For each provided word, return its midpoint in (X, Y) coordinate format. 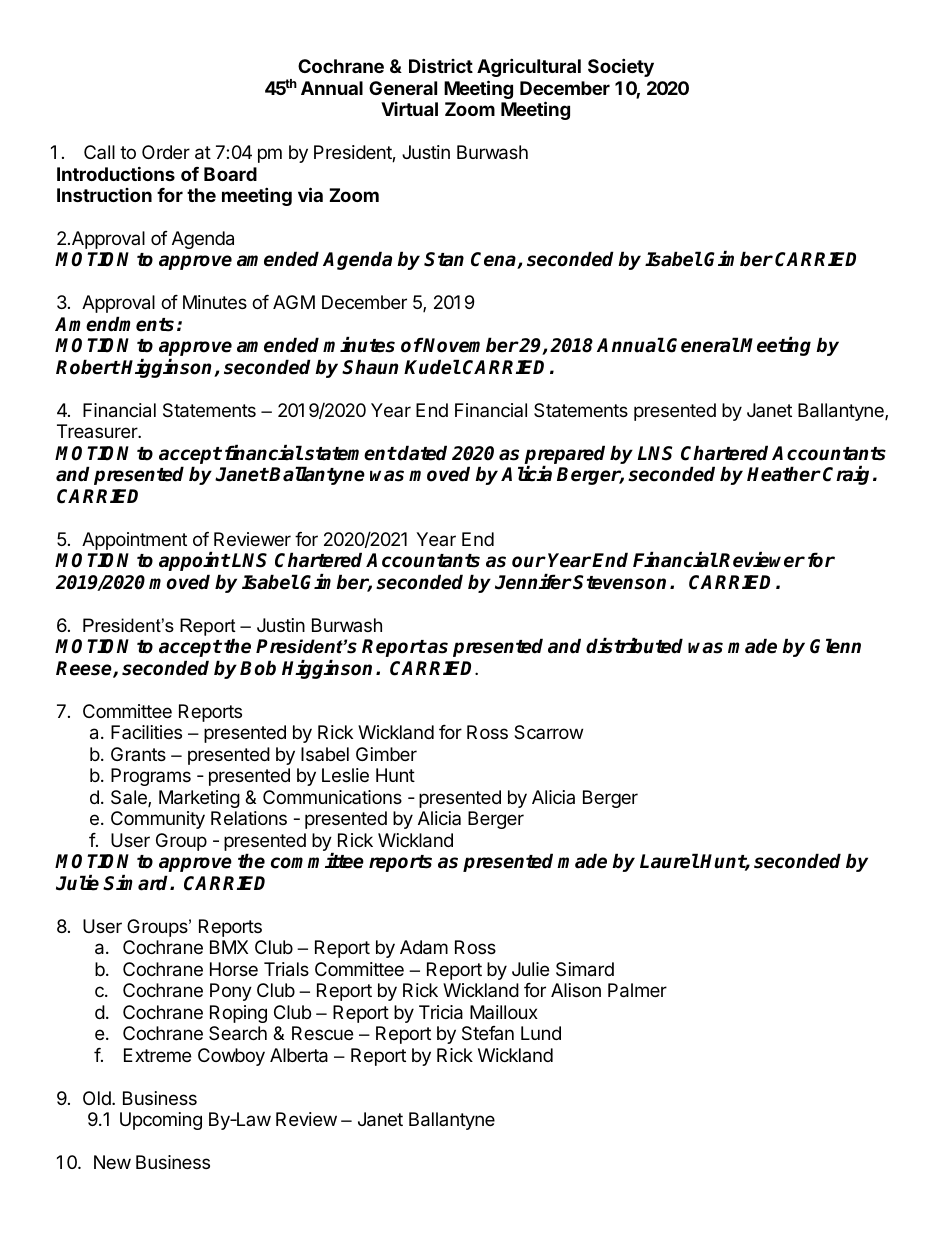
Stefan (488, 1033)
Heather (784, 474)
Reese (85, 669)
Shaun (370, 367)
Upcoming (161, 1121)
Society (621, 67)
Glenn (835, 646)
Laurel (669, 861)
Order (166, 152)
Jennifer (533, 582)
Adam (424, 947)
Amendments (114, 324)
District (441, 65)
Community (158, 820)
